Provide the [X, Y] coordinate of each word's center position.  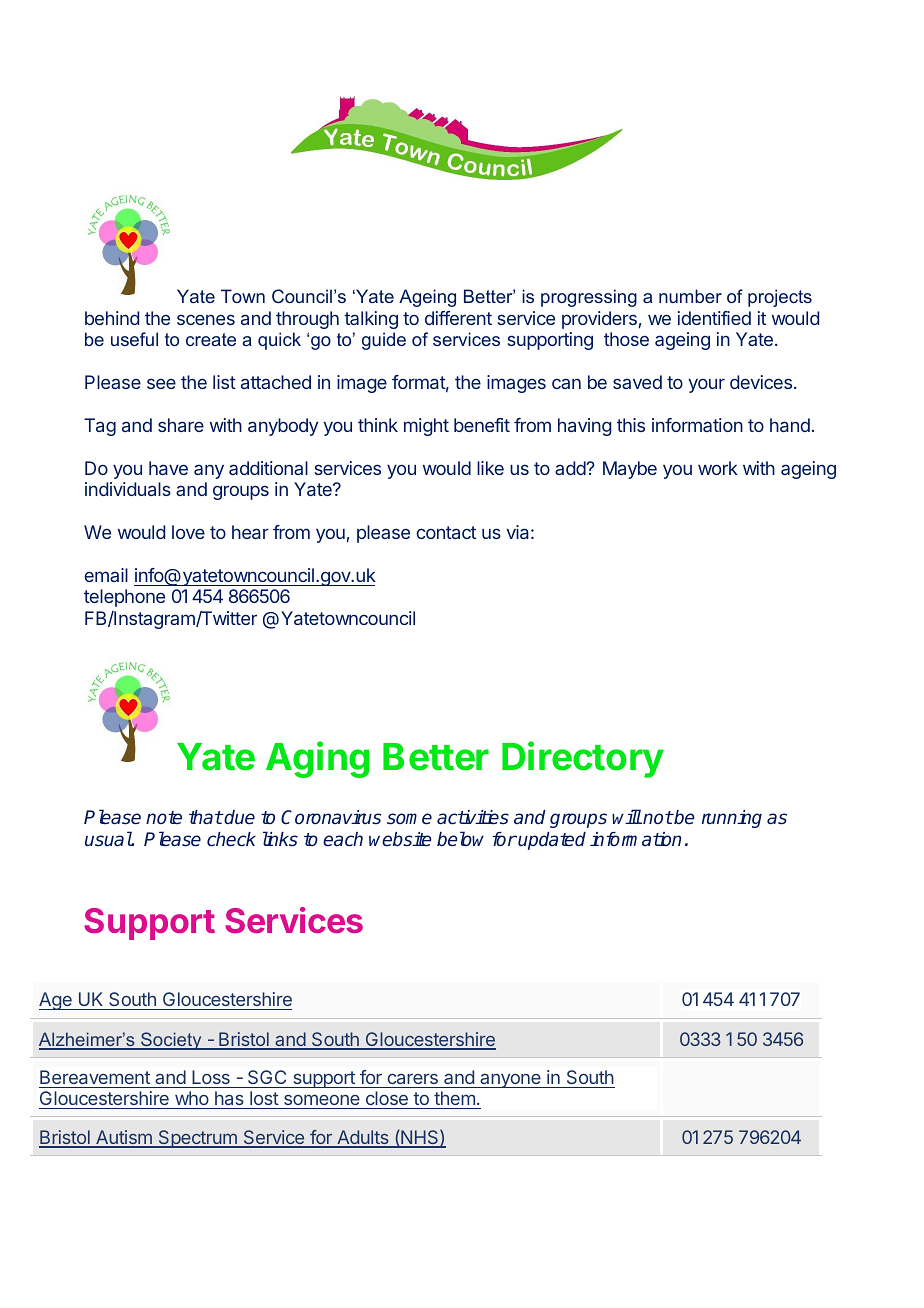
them [454, 1100]
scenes [206, 319]
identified [714, 318]
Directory [583, 759]
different [458, 318]
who [191, 1100]
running [732, 819]
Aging [317, 759]
